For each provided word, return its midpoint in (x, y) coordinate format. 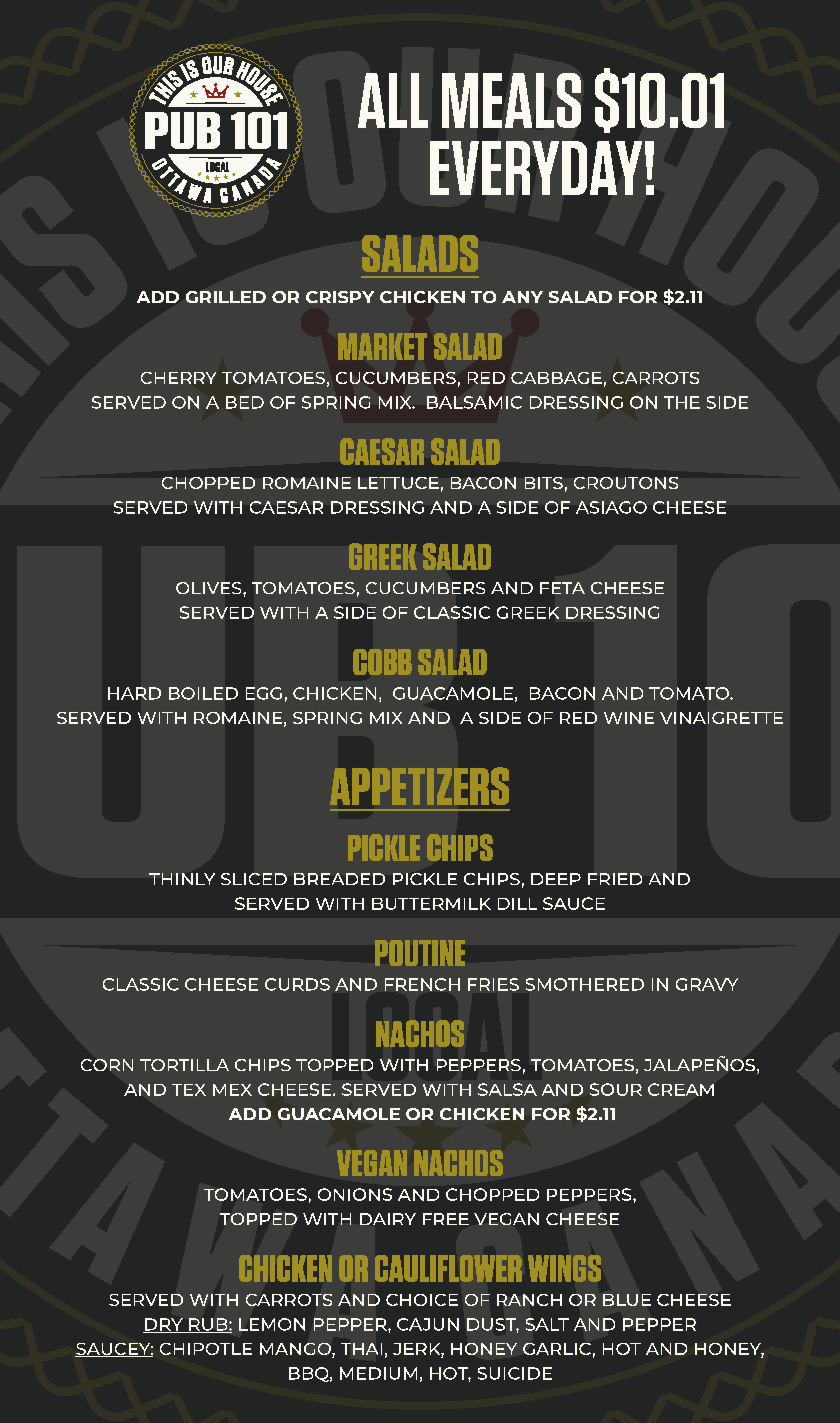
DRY (164, 1325)
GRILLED (226, 297)
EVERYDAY (536, 168)
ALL (393, 100)
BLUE (627, 1300)
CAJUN (428, 1324)
